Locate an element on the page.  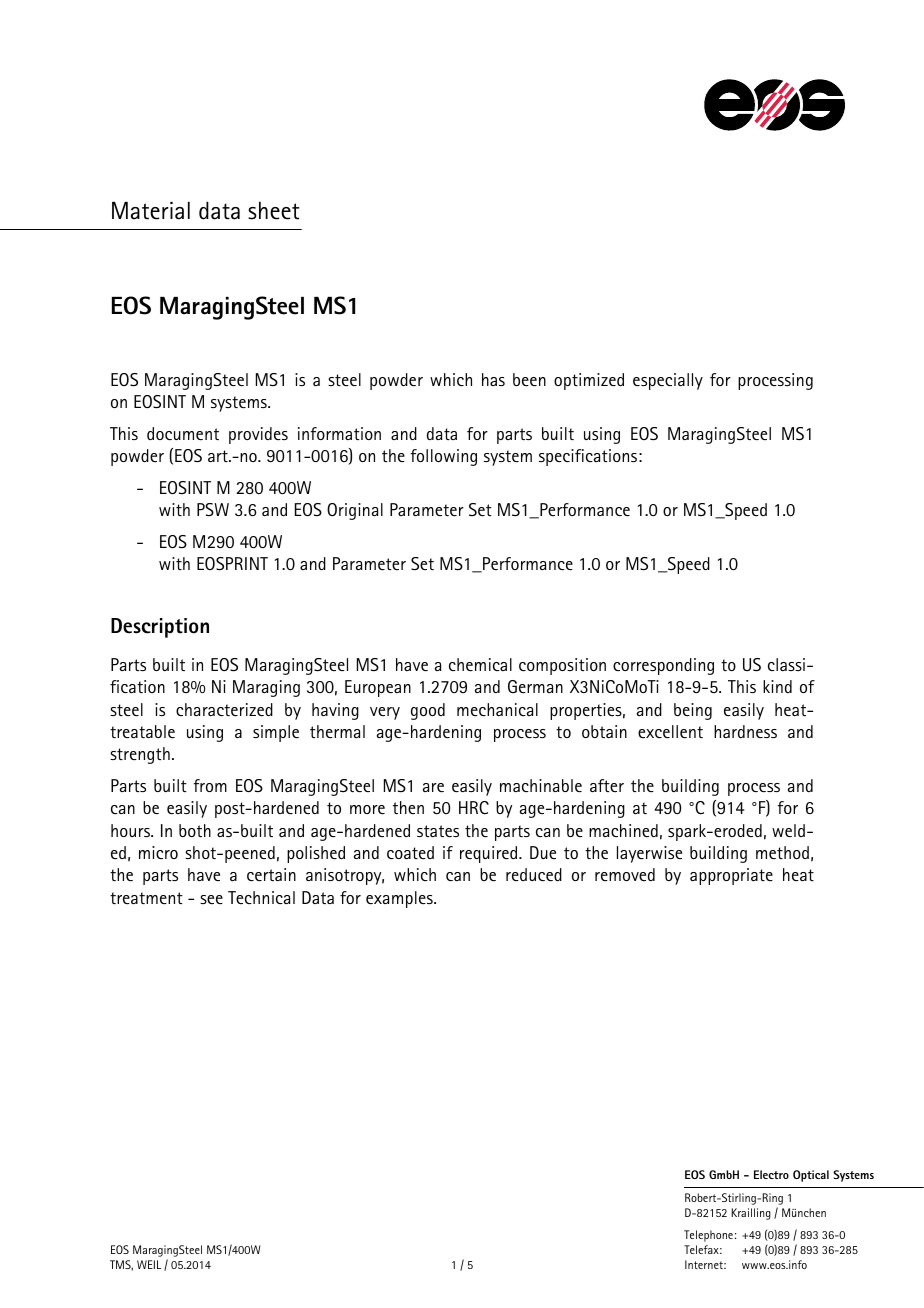
Internet is located at coordinates (705, 1264).
